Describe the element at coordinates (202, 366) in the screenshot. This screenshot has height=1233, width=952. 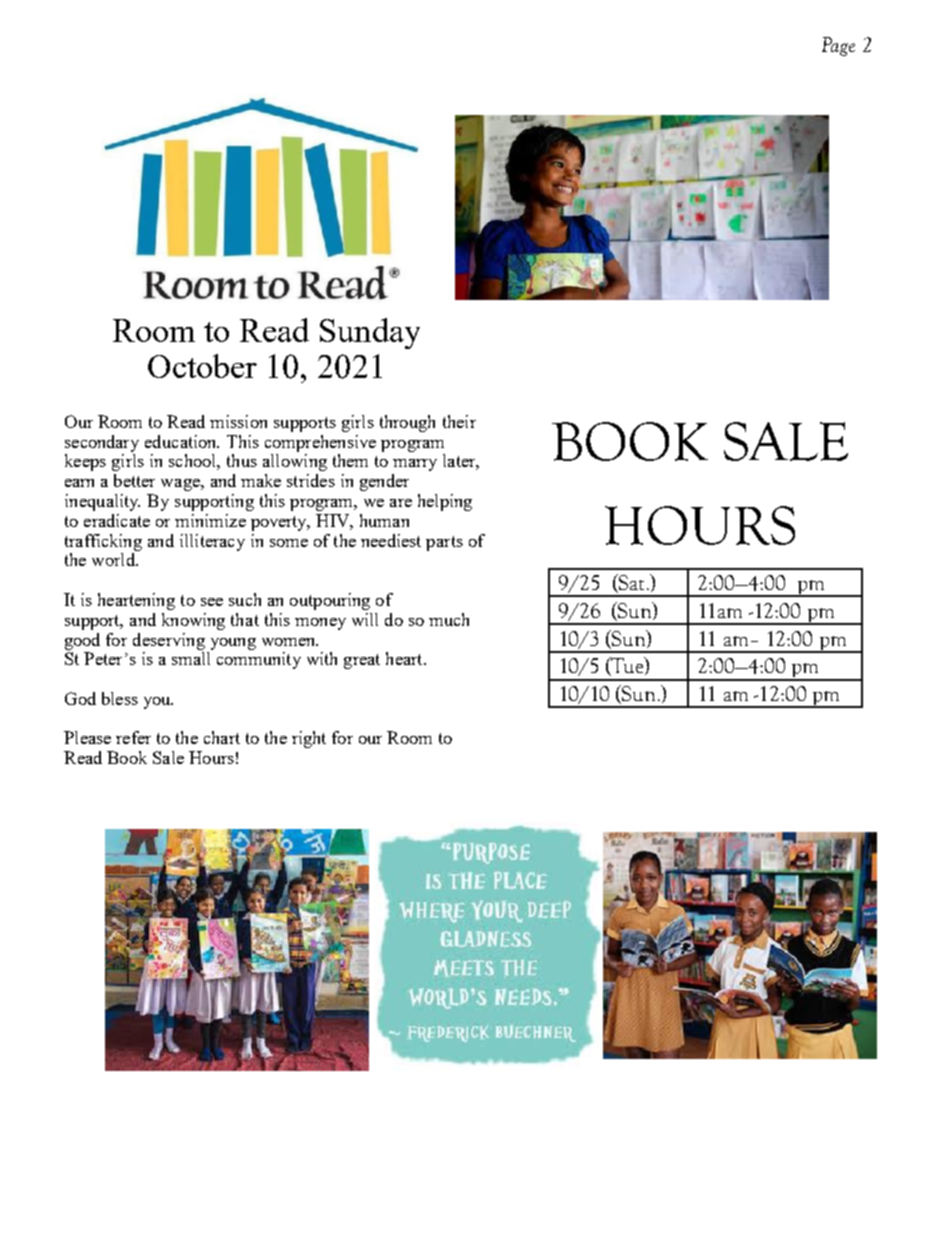
I see `October` at that location.
